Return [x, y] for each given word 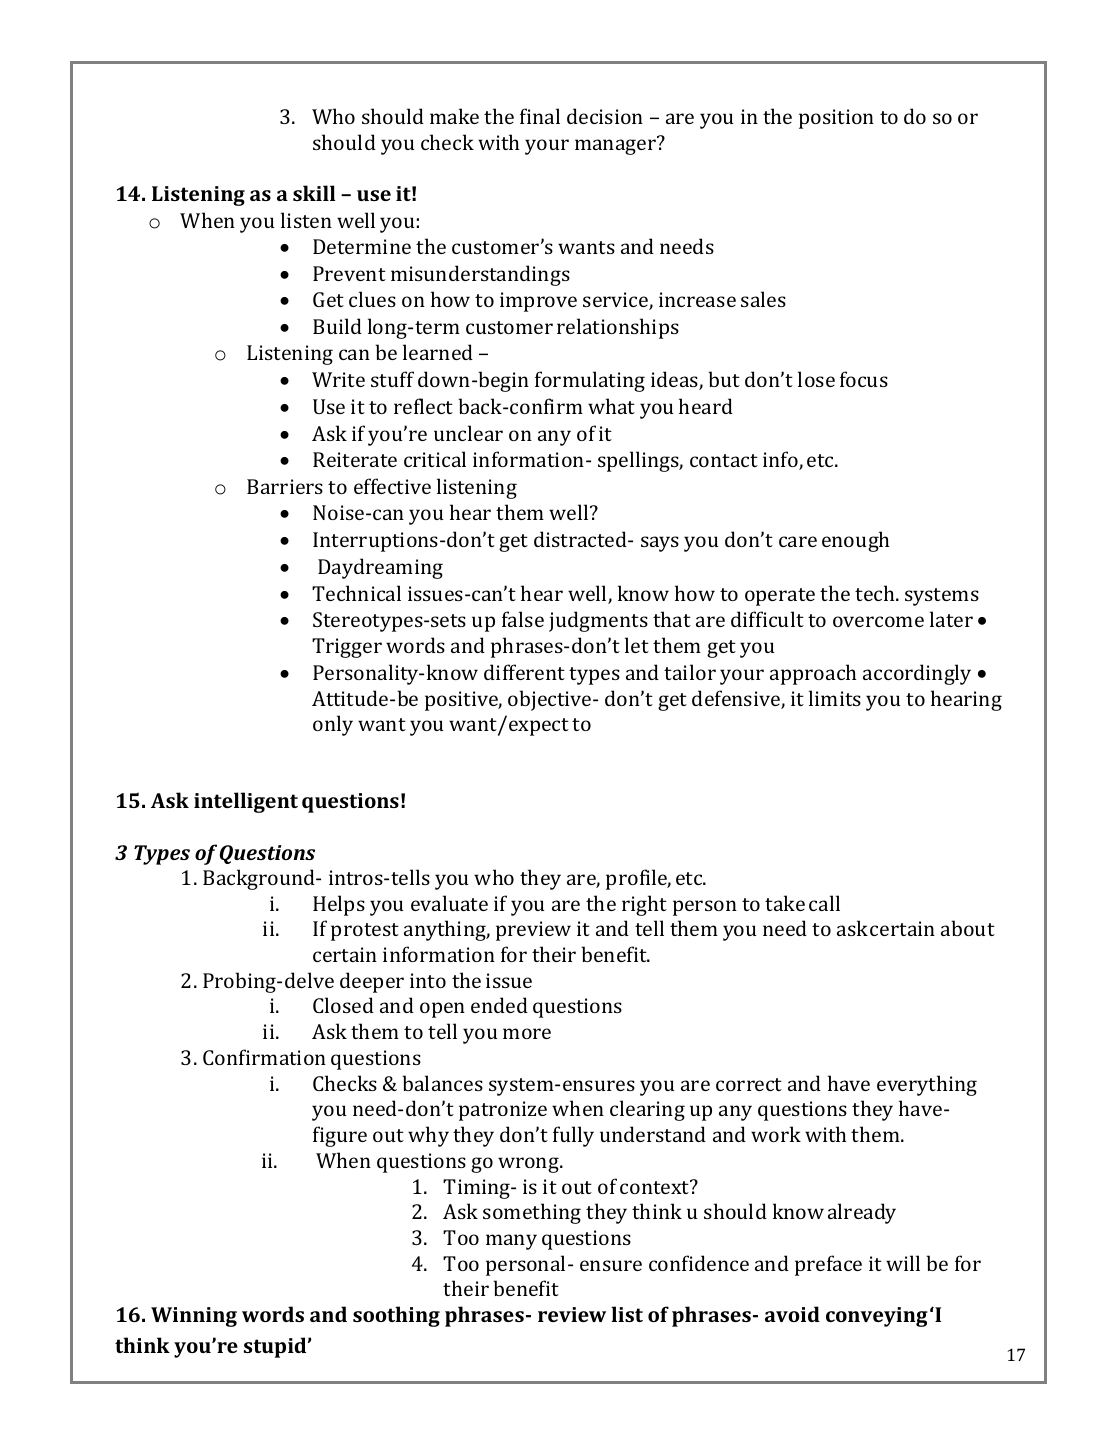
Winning [194, 1317]
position [836, 119]
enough [855, 541]
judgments [598, 621]
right [644, 905]
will [903, 1263]
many [511, 1242]
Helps [339, 905]
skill [314, 193]
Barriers [285, 486]
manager [615, 147]
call [824, 903]
